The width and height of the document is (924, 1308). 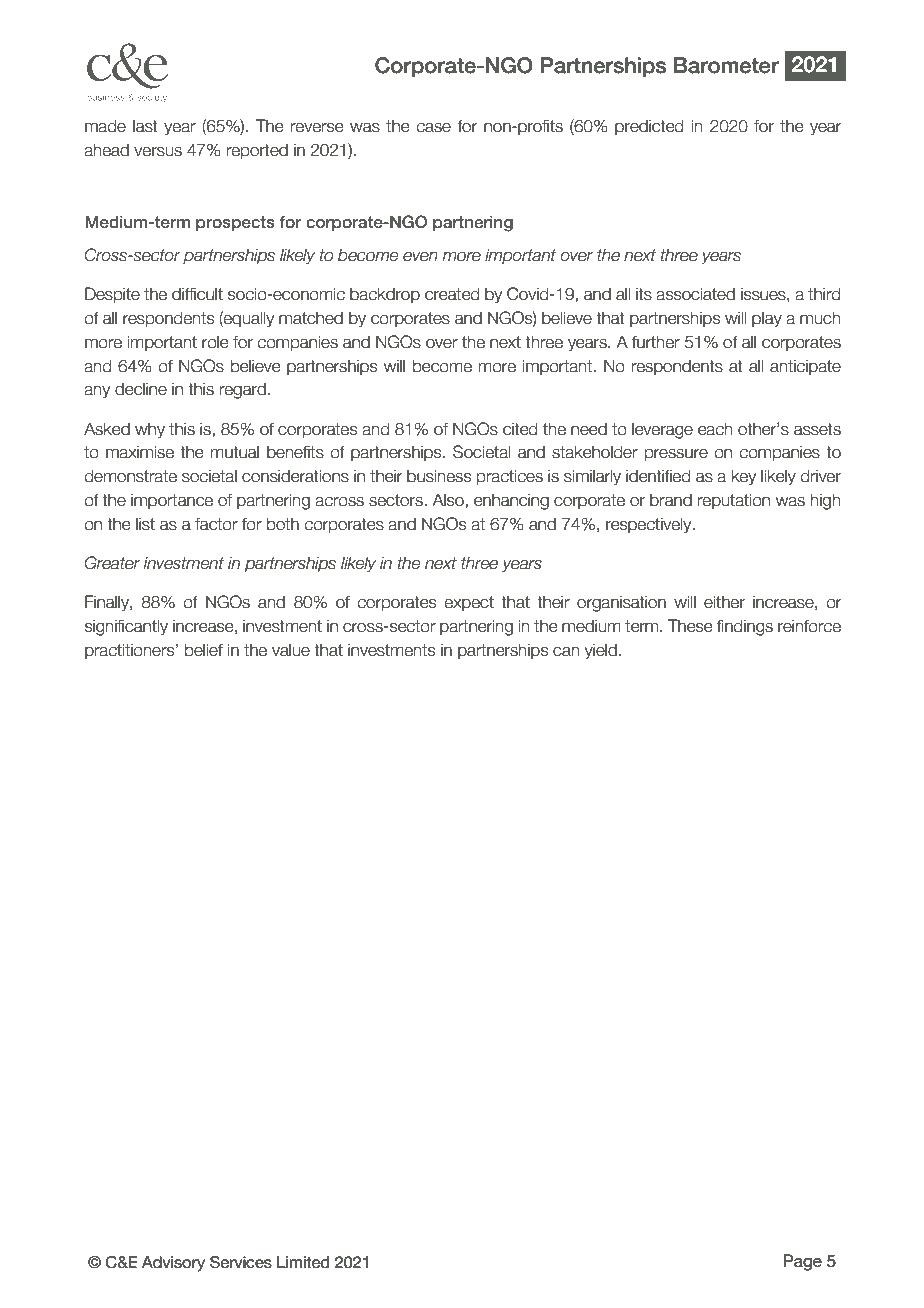 What do you see at coordinates (520, 429) in the document?
I see `cited` at bounding box center [520, 429].
